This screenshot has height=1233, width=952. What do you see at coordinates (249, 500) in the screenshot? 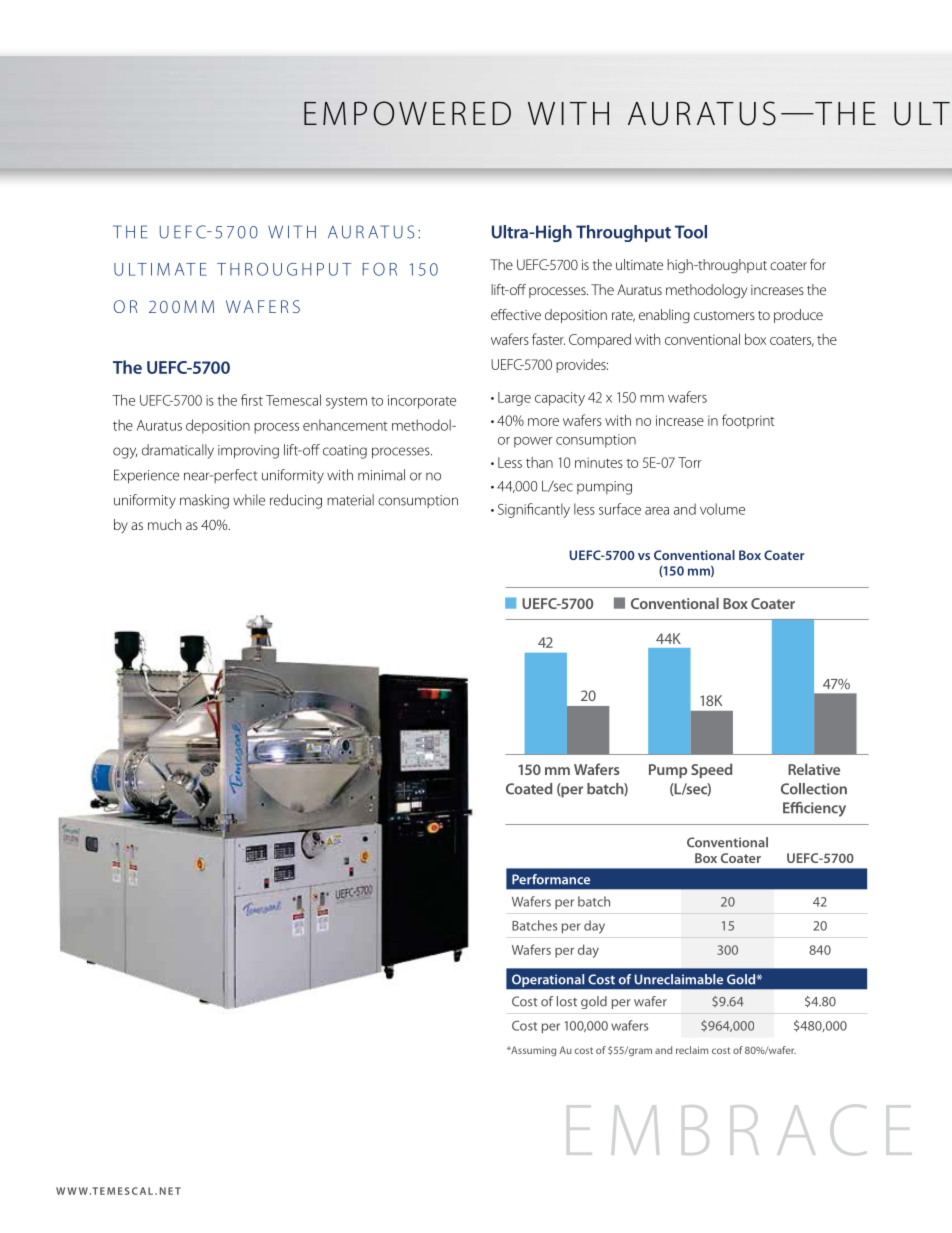
I see `while` at bounding box center [249, 500].
